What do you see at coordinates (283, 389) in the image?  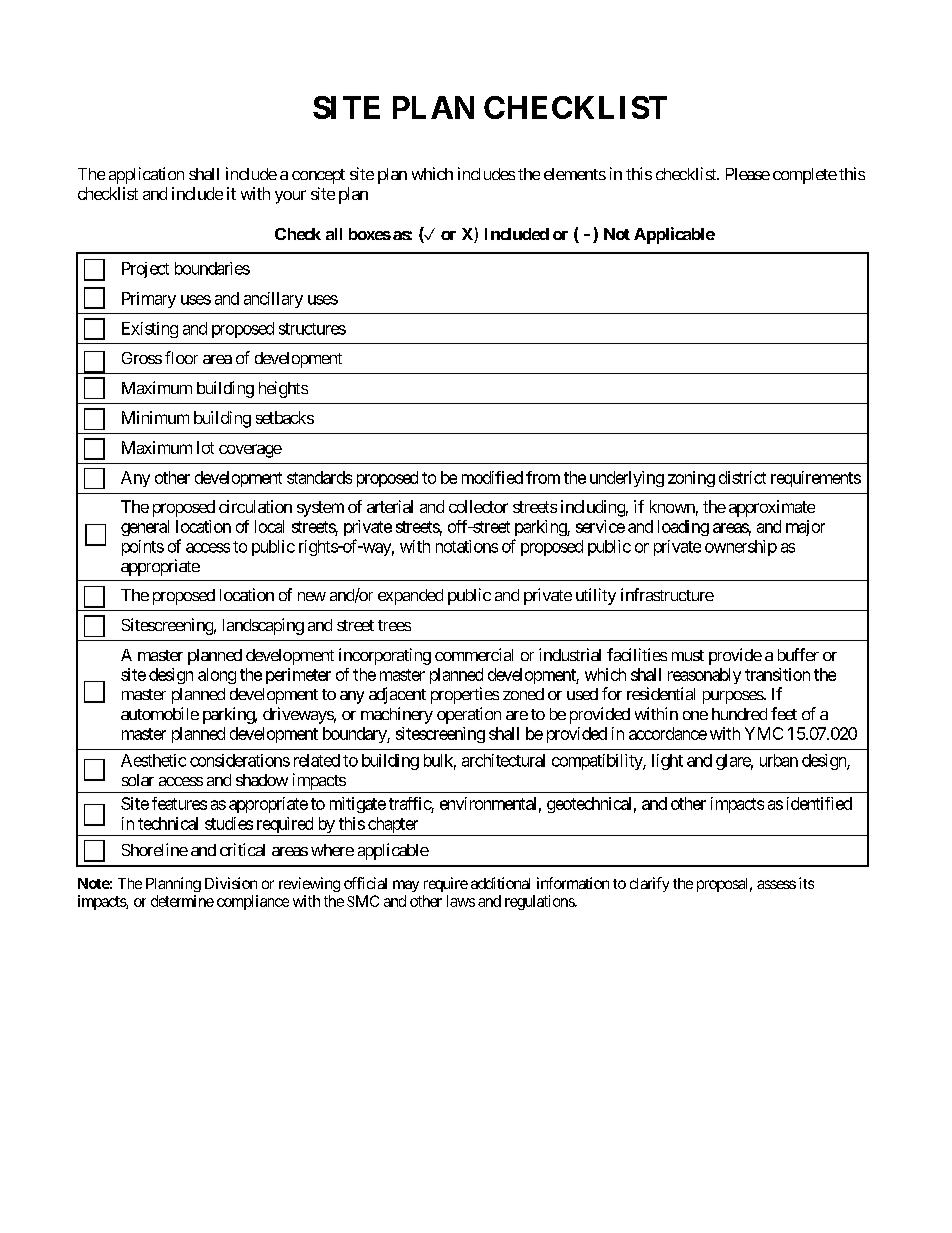 I see `heights` at bounding box center [283, 389].
